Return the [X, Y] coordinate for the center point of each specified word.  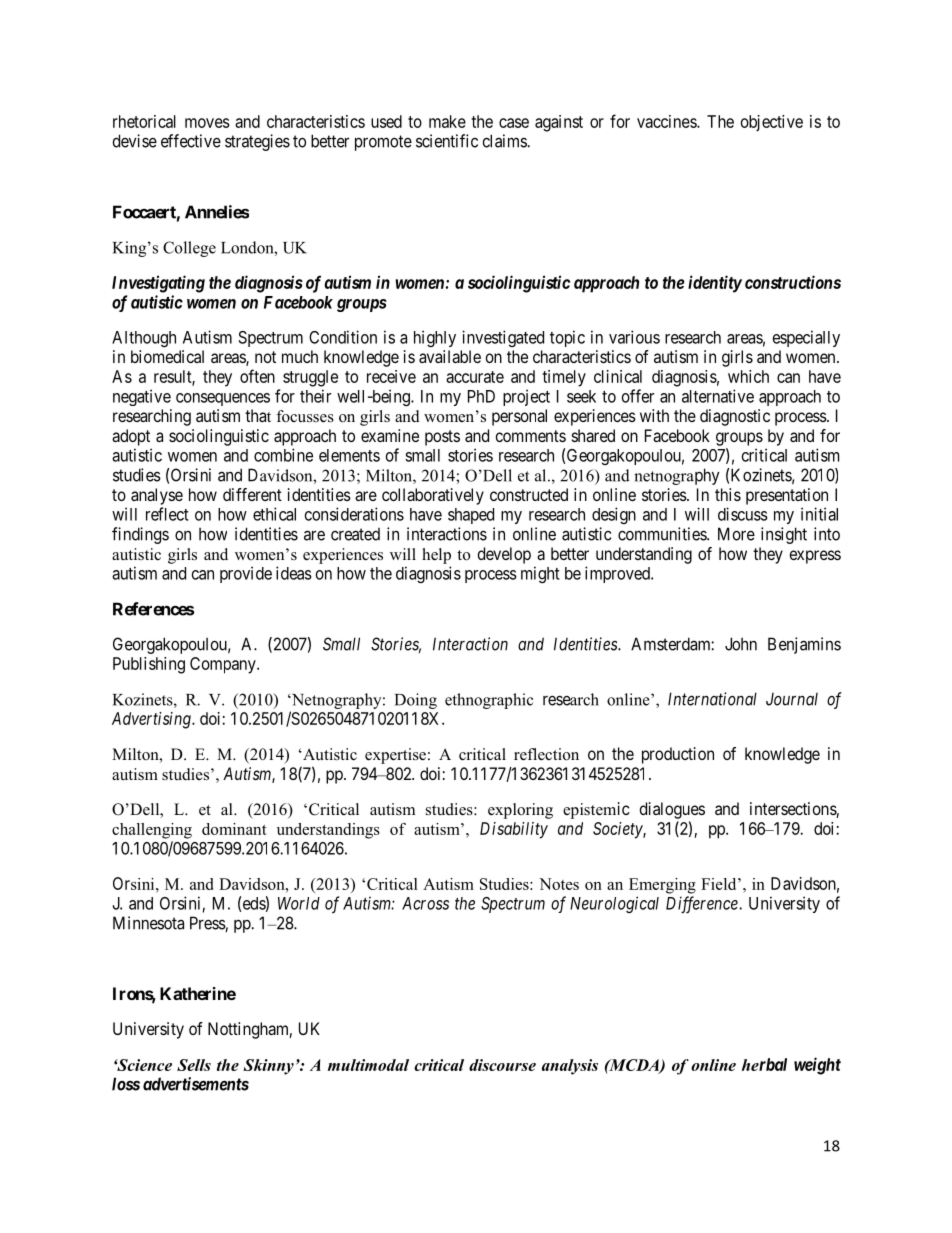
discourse [502, 1065]
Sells [194, 1065]
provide [246, 574]
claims [505, 141]
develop [504, 555]
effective [191, 141]
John [741, 644]
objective [772, 123]
